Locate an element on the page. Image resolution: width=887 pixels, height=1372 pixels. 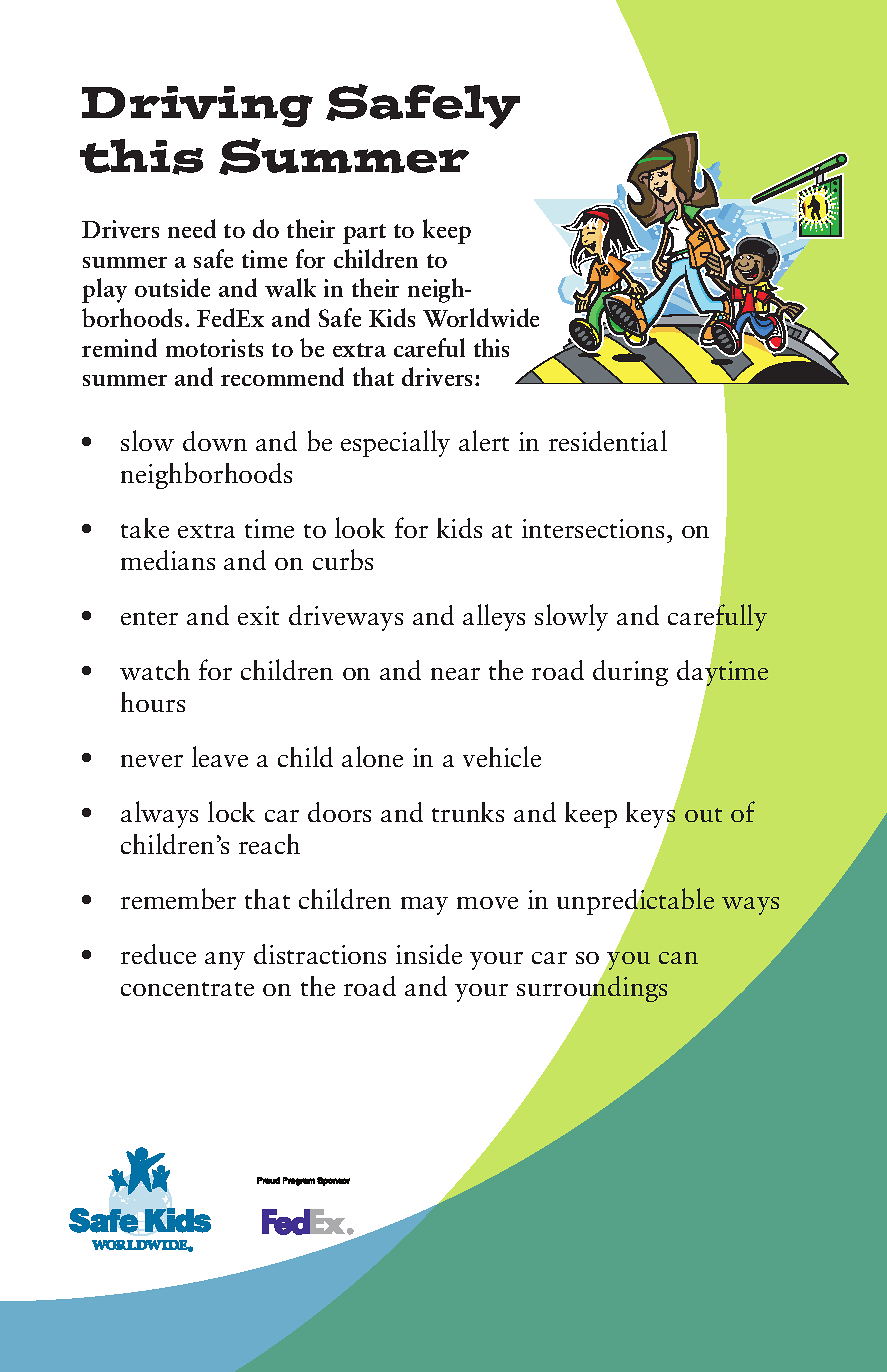
Driving is located at coordinates (197, 106).
